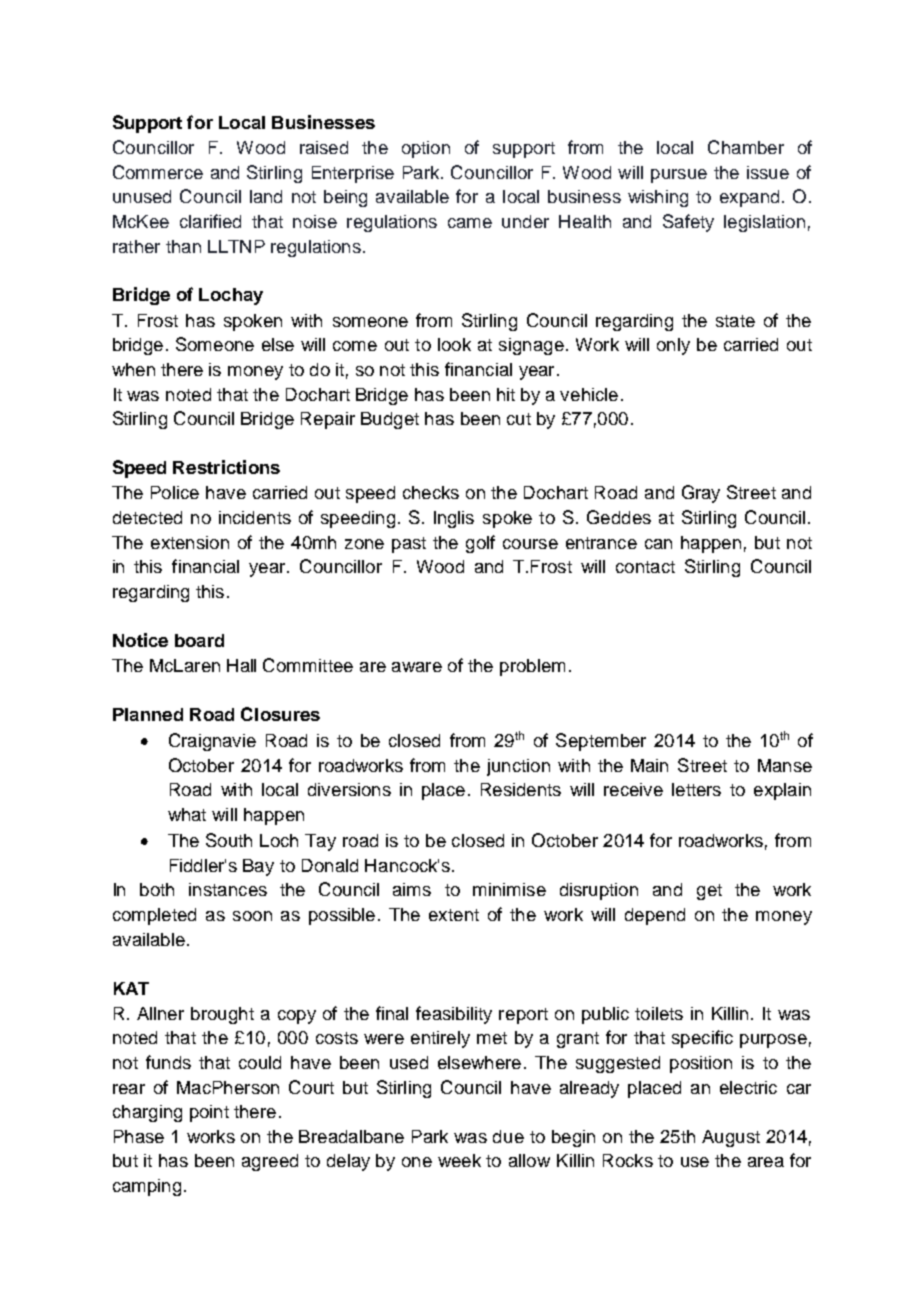 The width and height of the document is (924, 1308). I want to click on week, so click(459, 1160).
